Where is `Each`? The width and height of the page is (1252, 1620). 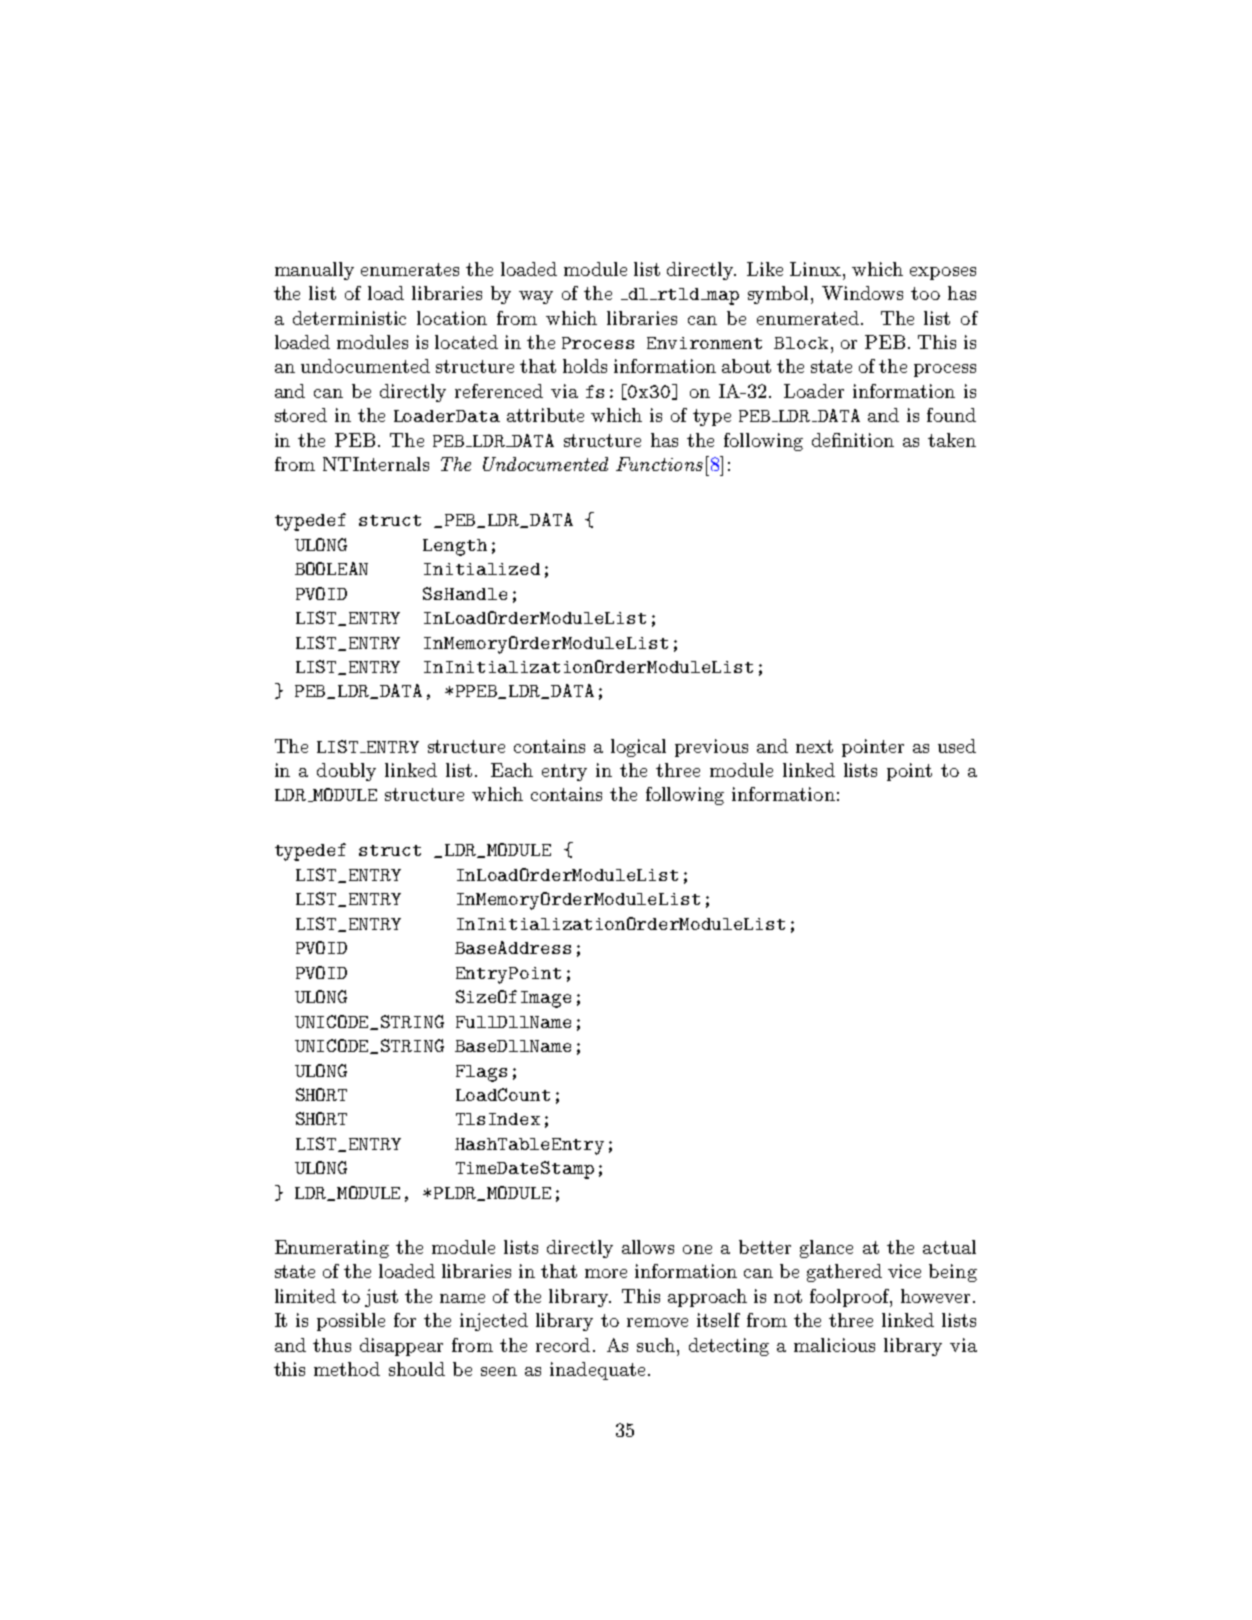
Each is located at coordinates (512, 770).
